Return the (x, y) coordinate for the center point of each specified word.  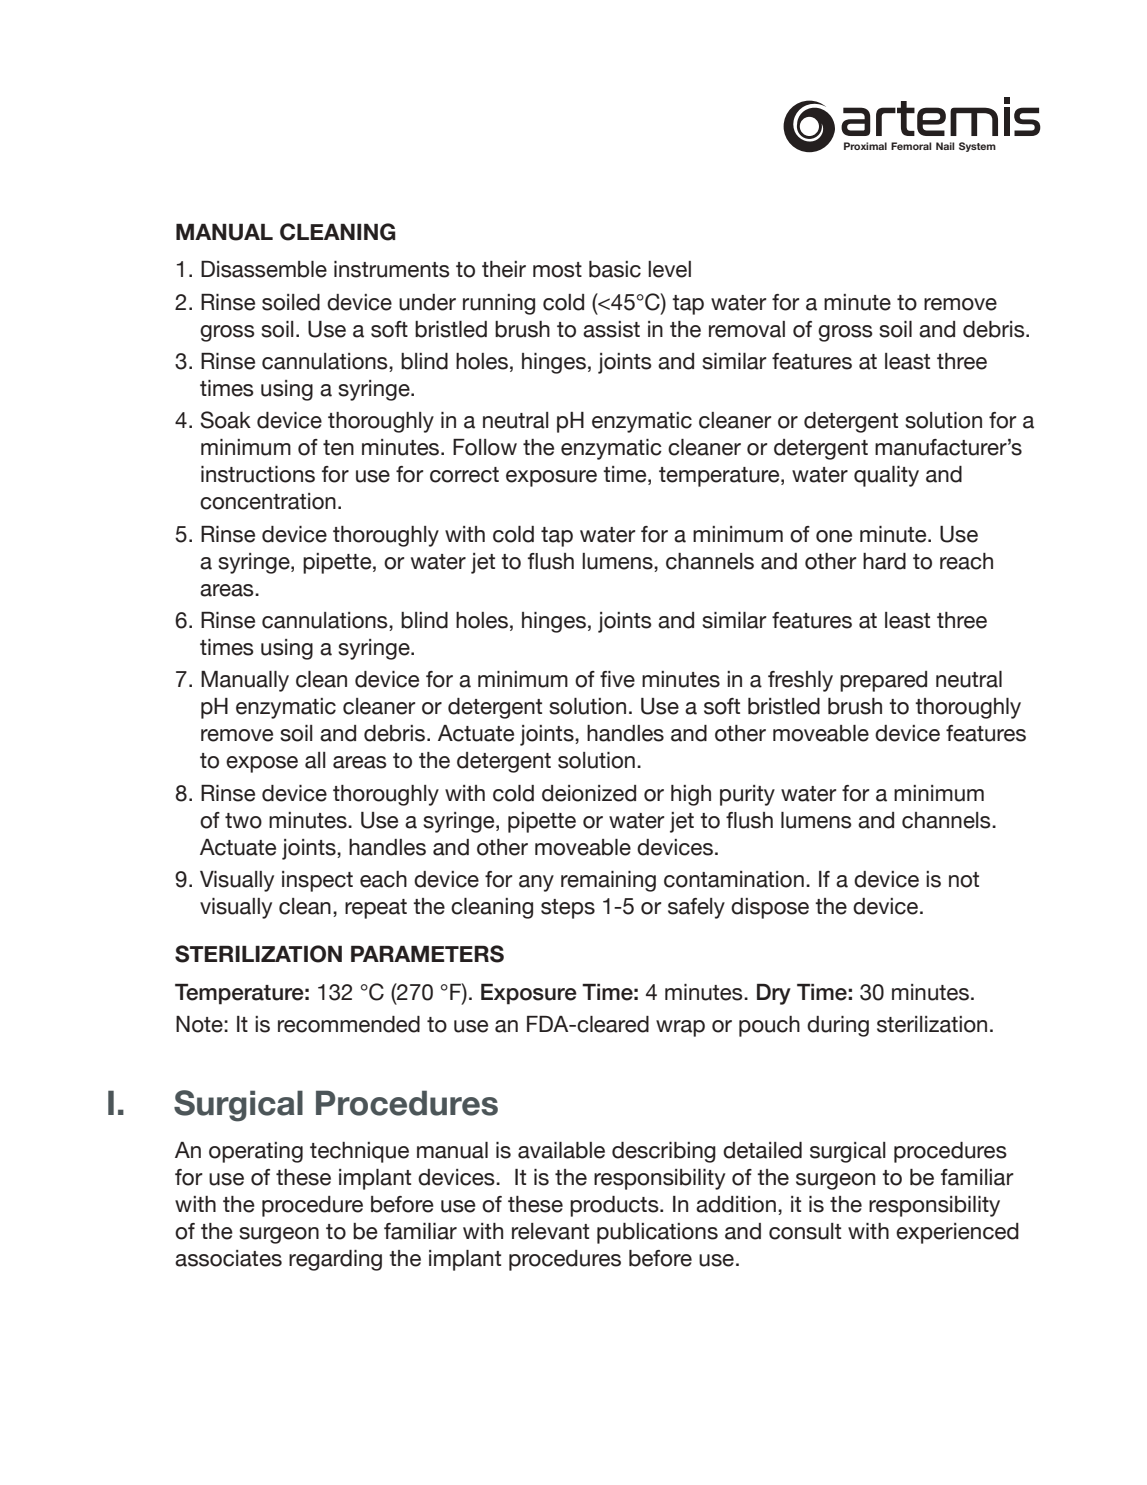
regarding (335, 1260)
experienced (957, 1233)
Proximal (865, 146)
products (615, 1206)
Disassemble (264, 269)
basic (615, 269)
